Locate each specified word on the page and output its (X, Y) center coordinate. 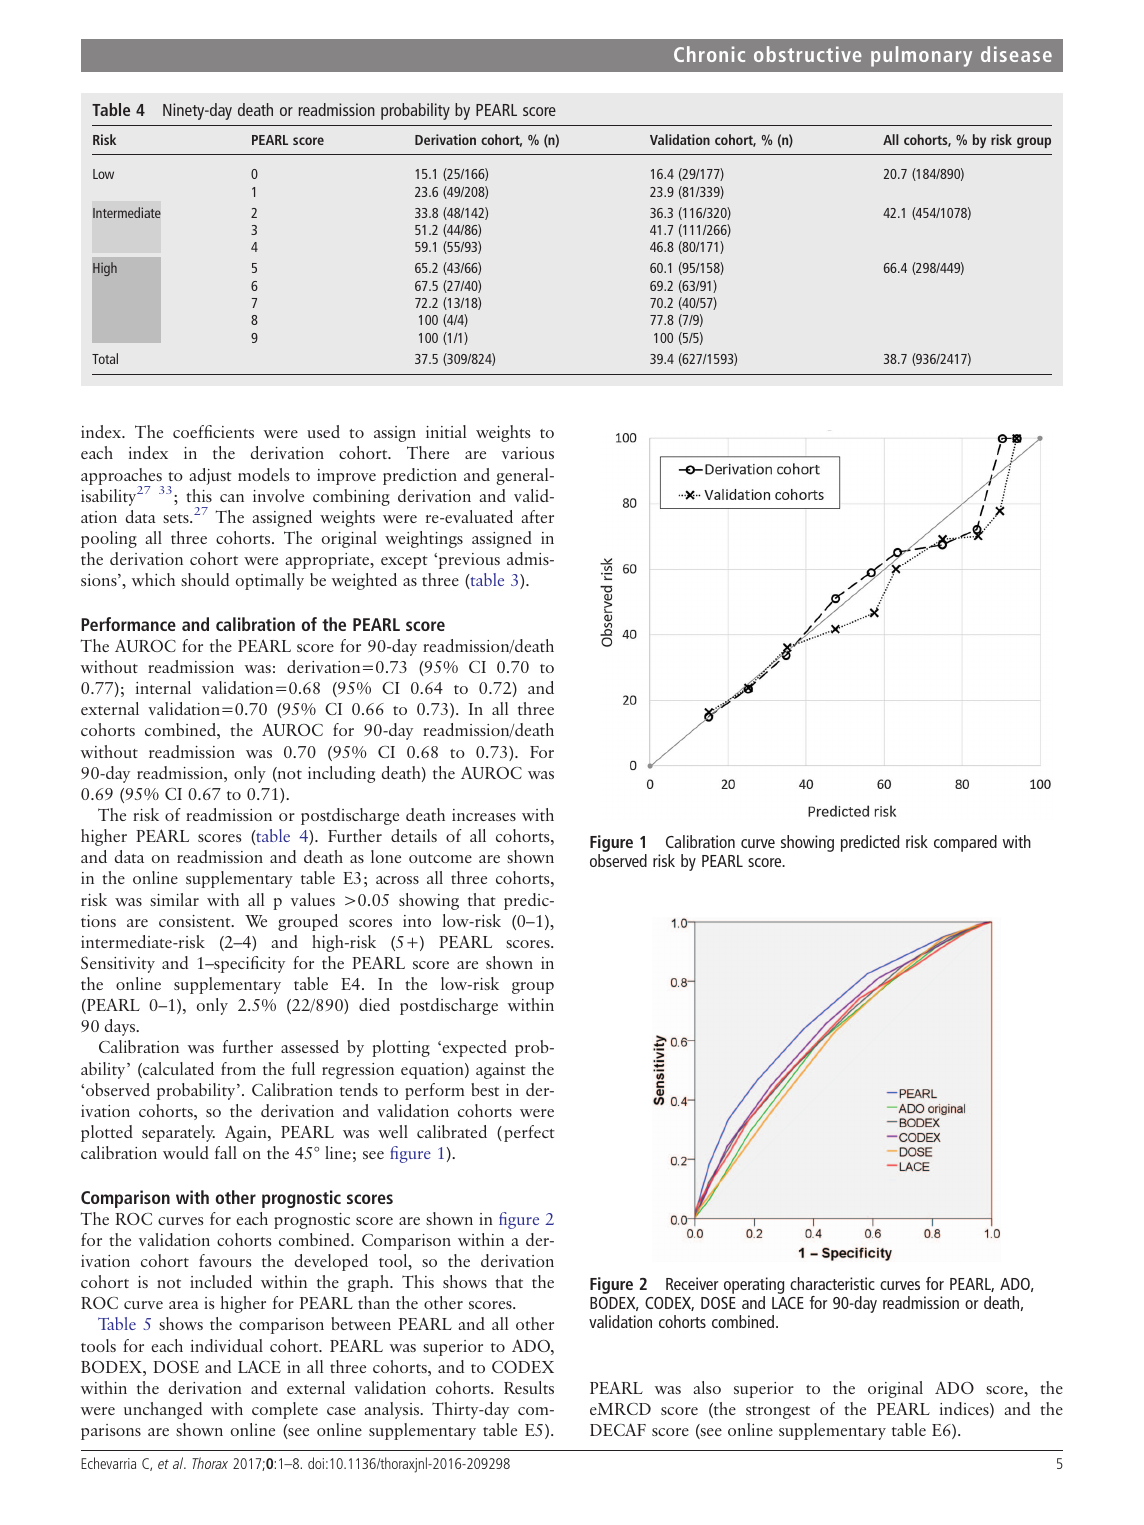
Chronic (709, 54)
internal (163, 687)
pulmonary (921, 56)
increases (484, 815)
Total (105, 358)
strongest (778, 1412)
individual (227, 1345)
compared (965, 843)
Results (529, 1387)
